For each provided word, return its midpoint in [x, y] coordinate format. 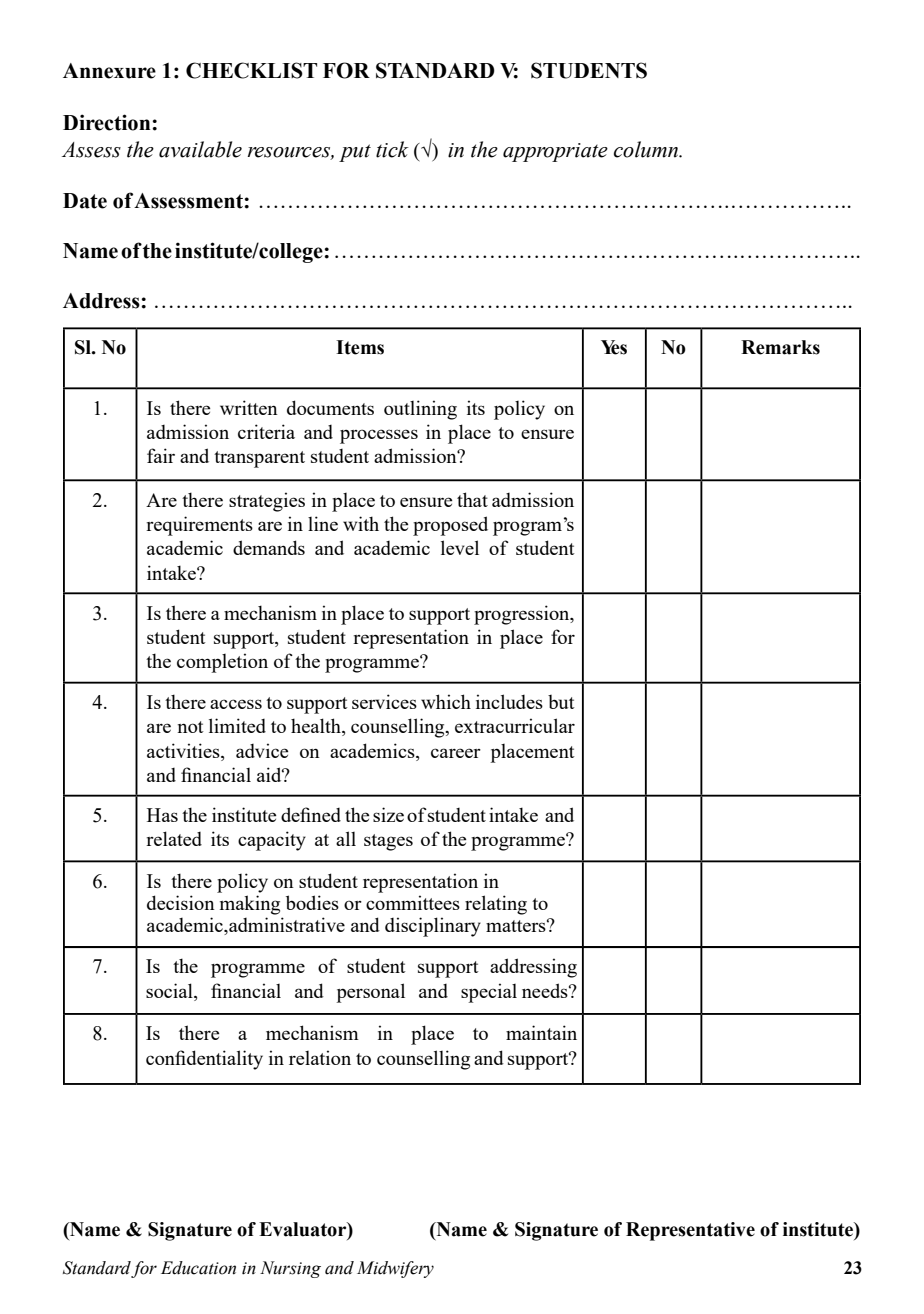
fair [161, 455]
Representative [690, 1231]
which [446, 701]
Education [198, 1268]
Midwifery [395, 1269]
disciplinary [433, 927]
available [200, 149]
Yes [614, 347]
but [561, 702]
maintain [541, 1032]
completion [222, 663]
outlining [420, 410]
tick [392, 149]
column [647, 149]
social [170, 990]
